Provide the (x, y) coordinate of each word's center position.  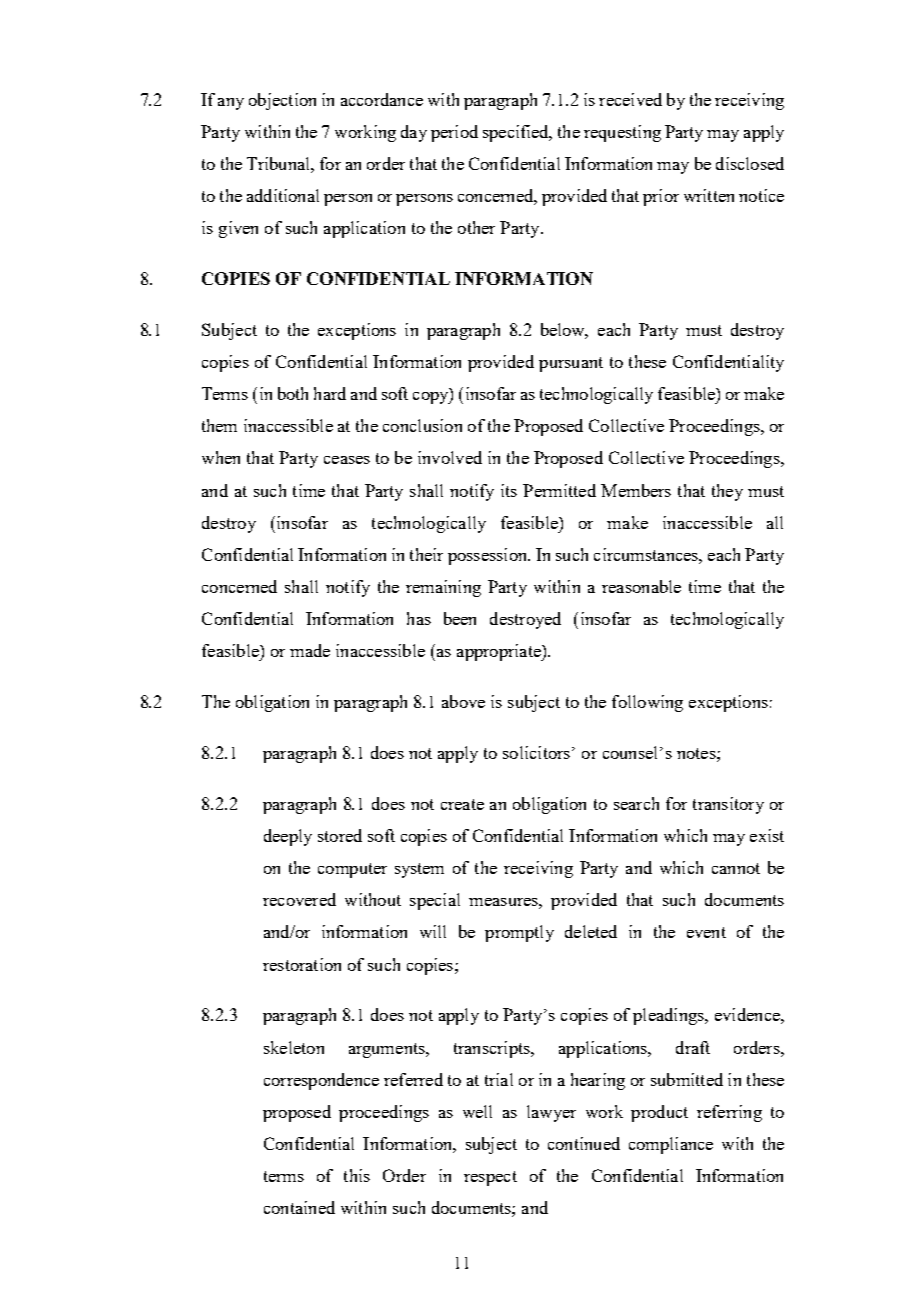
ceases (347, 460)
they (727, 492)
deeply (288, 837)
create (462, 804)
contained (299, 1207)
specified (517, 133)
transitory (728, 805)
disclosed (750, 163)
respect (490, 1178)
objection (282, 101)
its (509, 490)
